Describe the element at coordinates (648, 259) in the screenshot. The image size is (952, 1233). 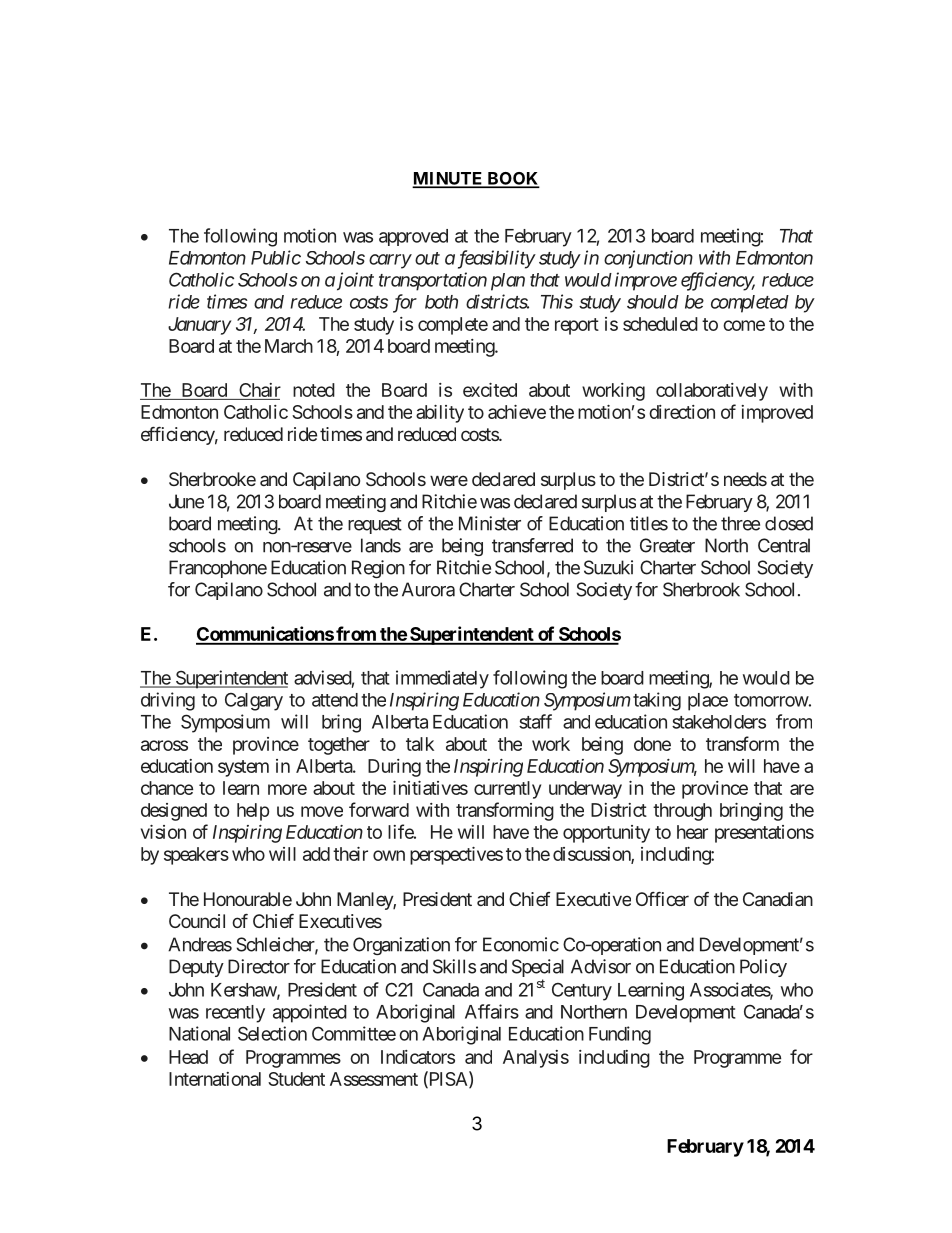
I see `conjunction` at that location.
